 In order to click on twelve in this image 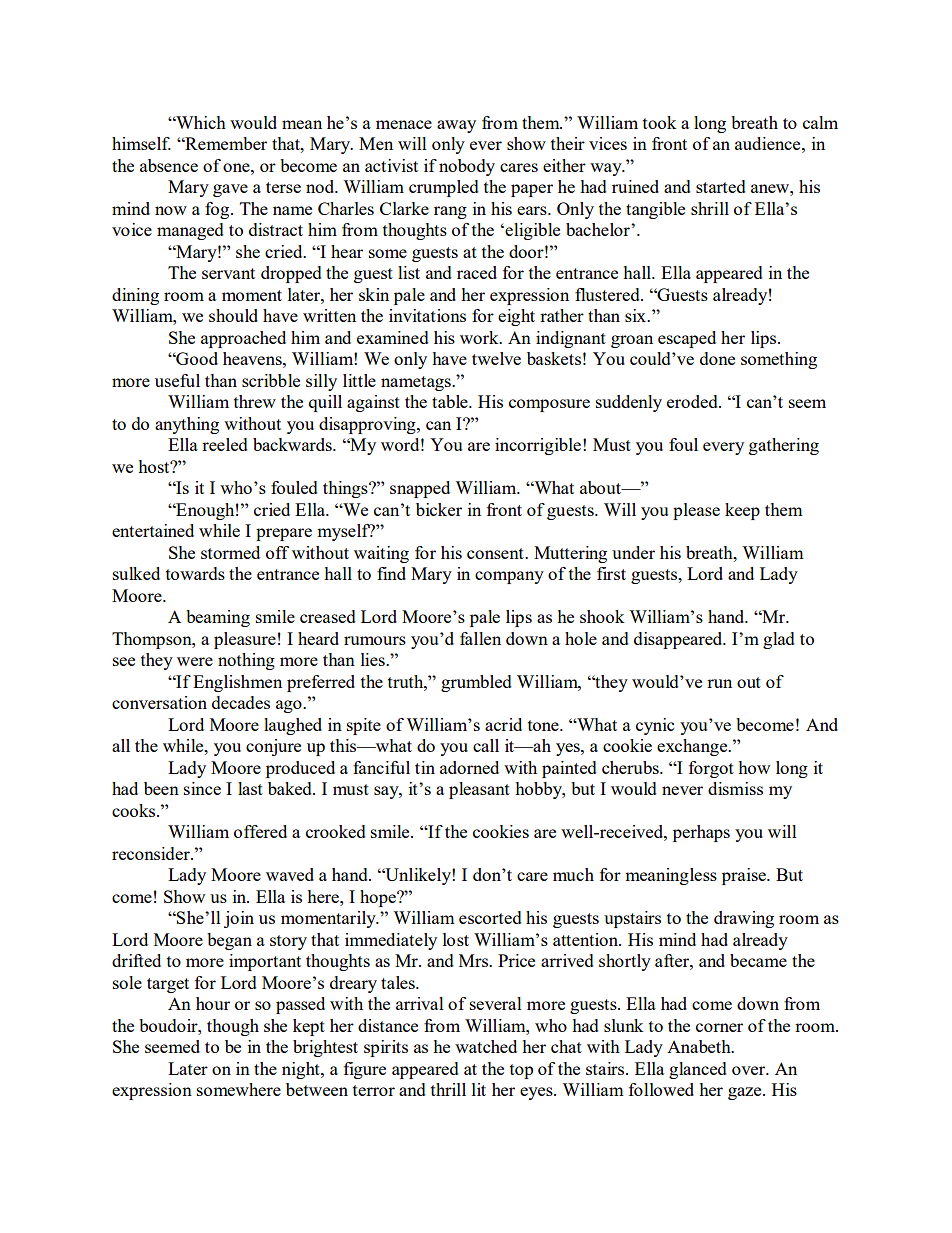, I will do `click(496, 358)`.
